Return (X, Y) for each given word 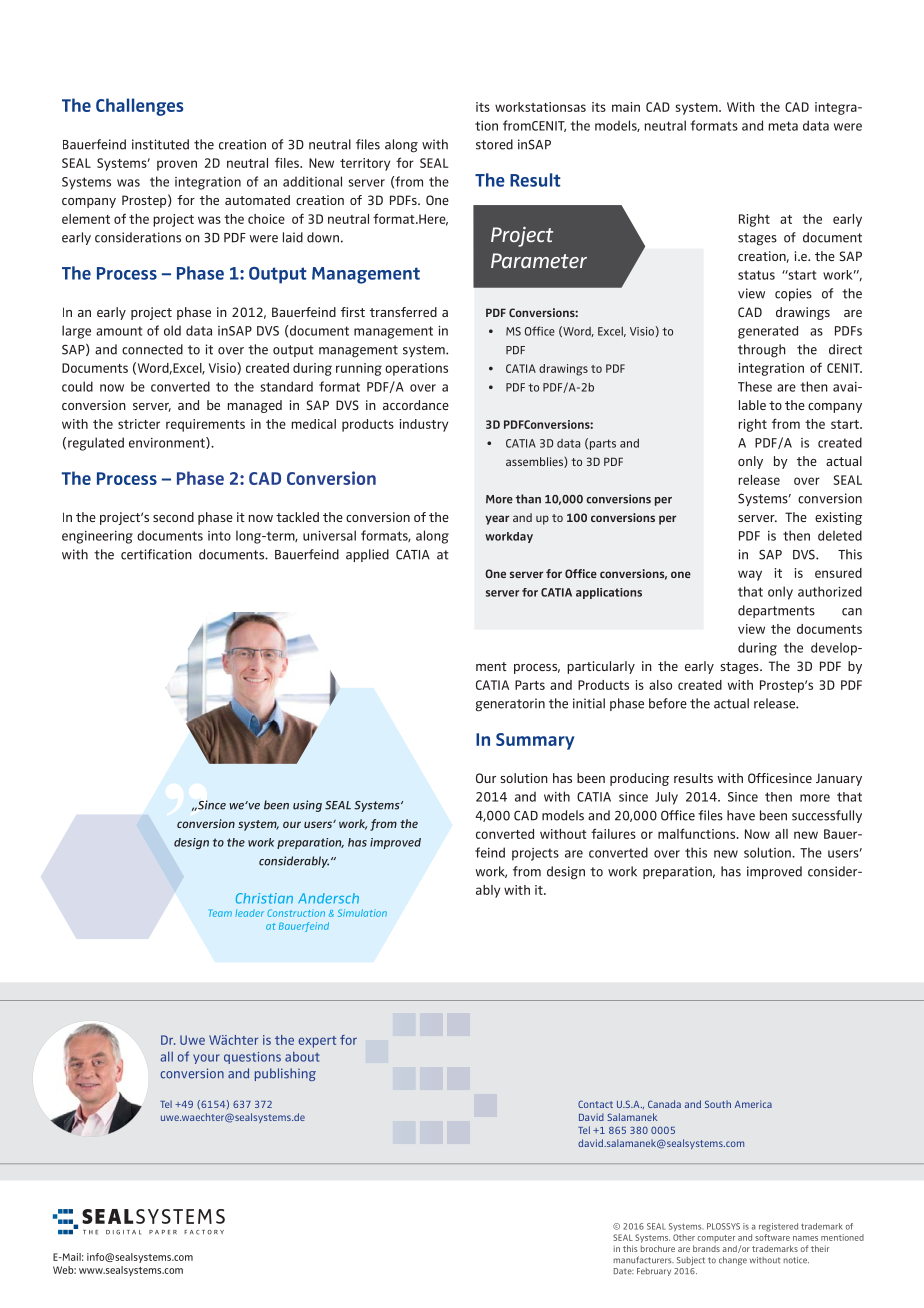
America (753, 1104)
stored (494, 144)
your (206, 1059)
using (307, 806)
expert (317, 1042)
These (755, 386)
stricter (139, 424)
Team (220, 913)
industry (424, 425)
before (668, 703)
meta (783, 126)
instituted (160, 144)
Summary (535, 741)
